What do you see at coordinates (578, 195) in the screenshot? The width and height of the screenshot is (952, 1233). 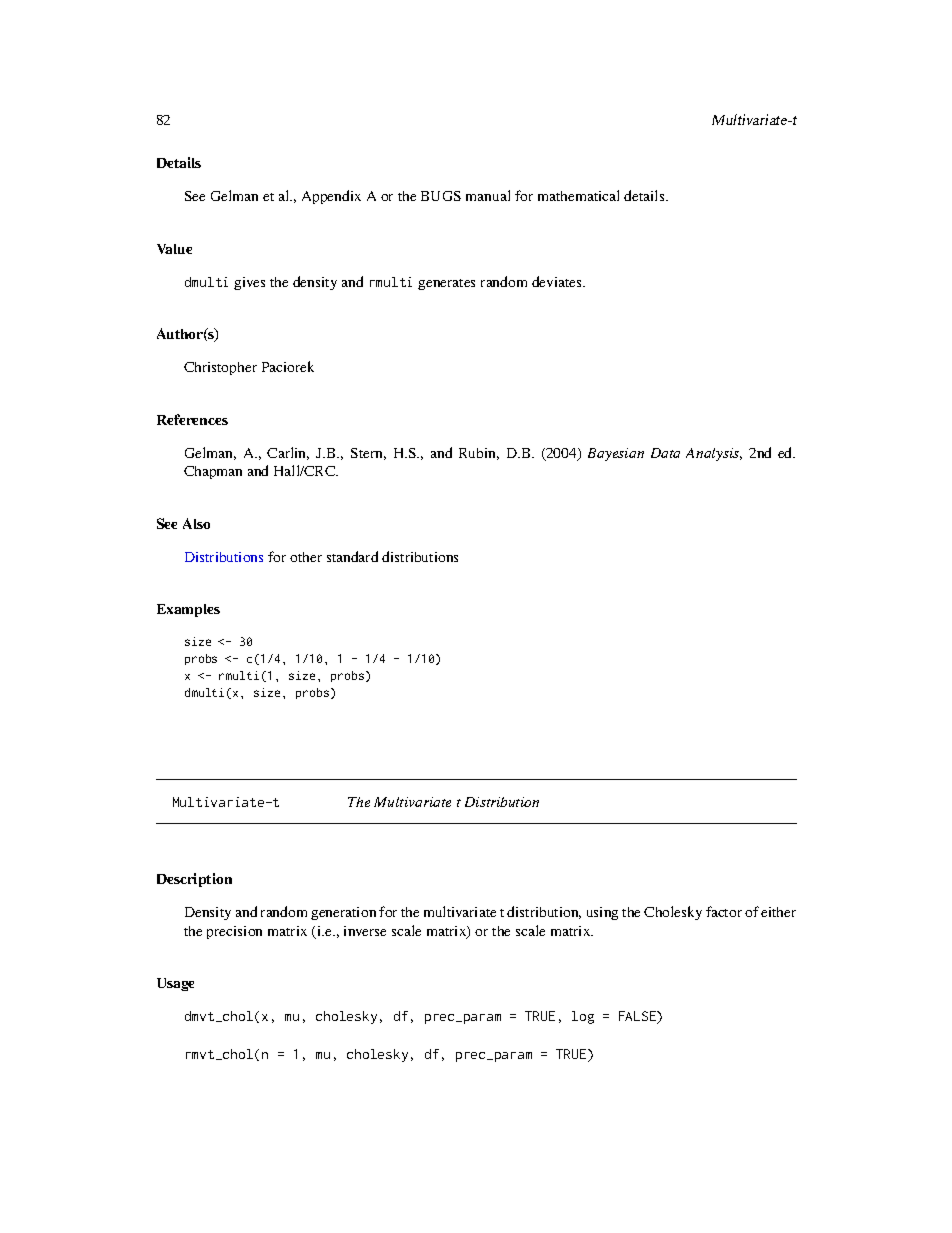 I see `mathematical` at bounding box center [578, 195].
